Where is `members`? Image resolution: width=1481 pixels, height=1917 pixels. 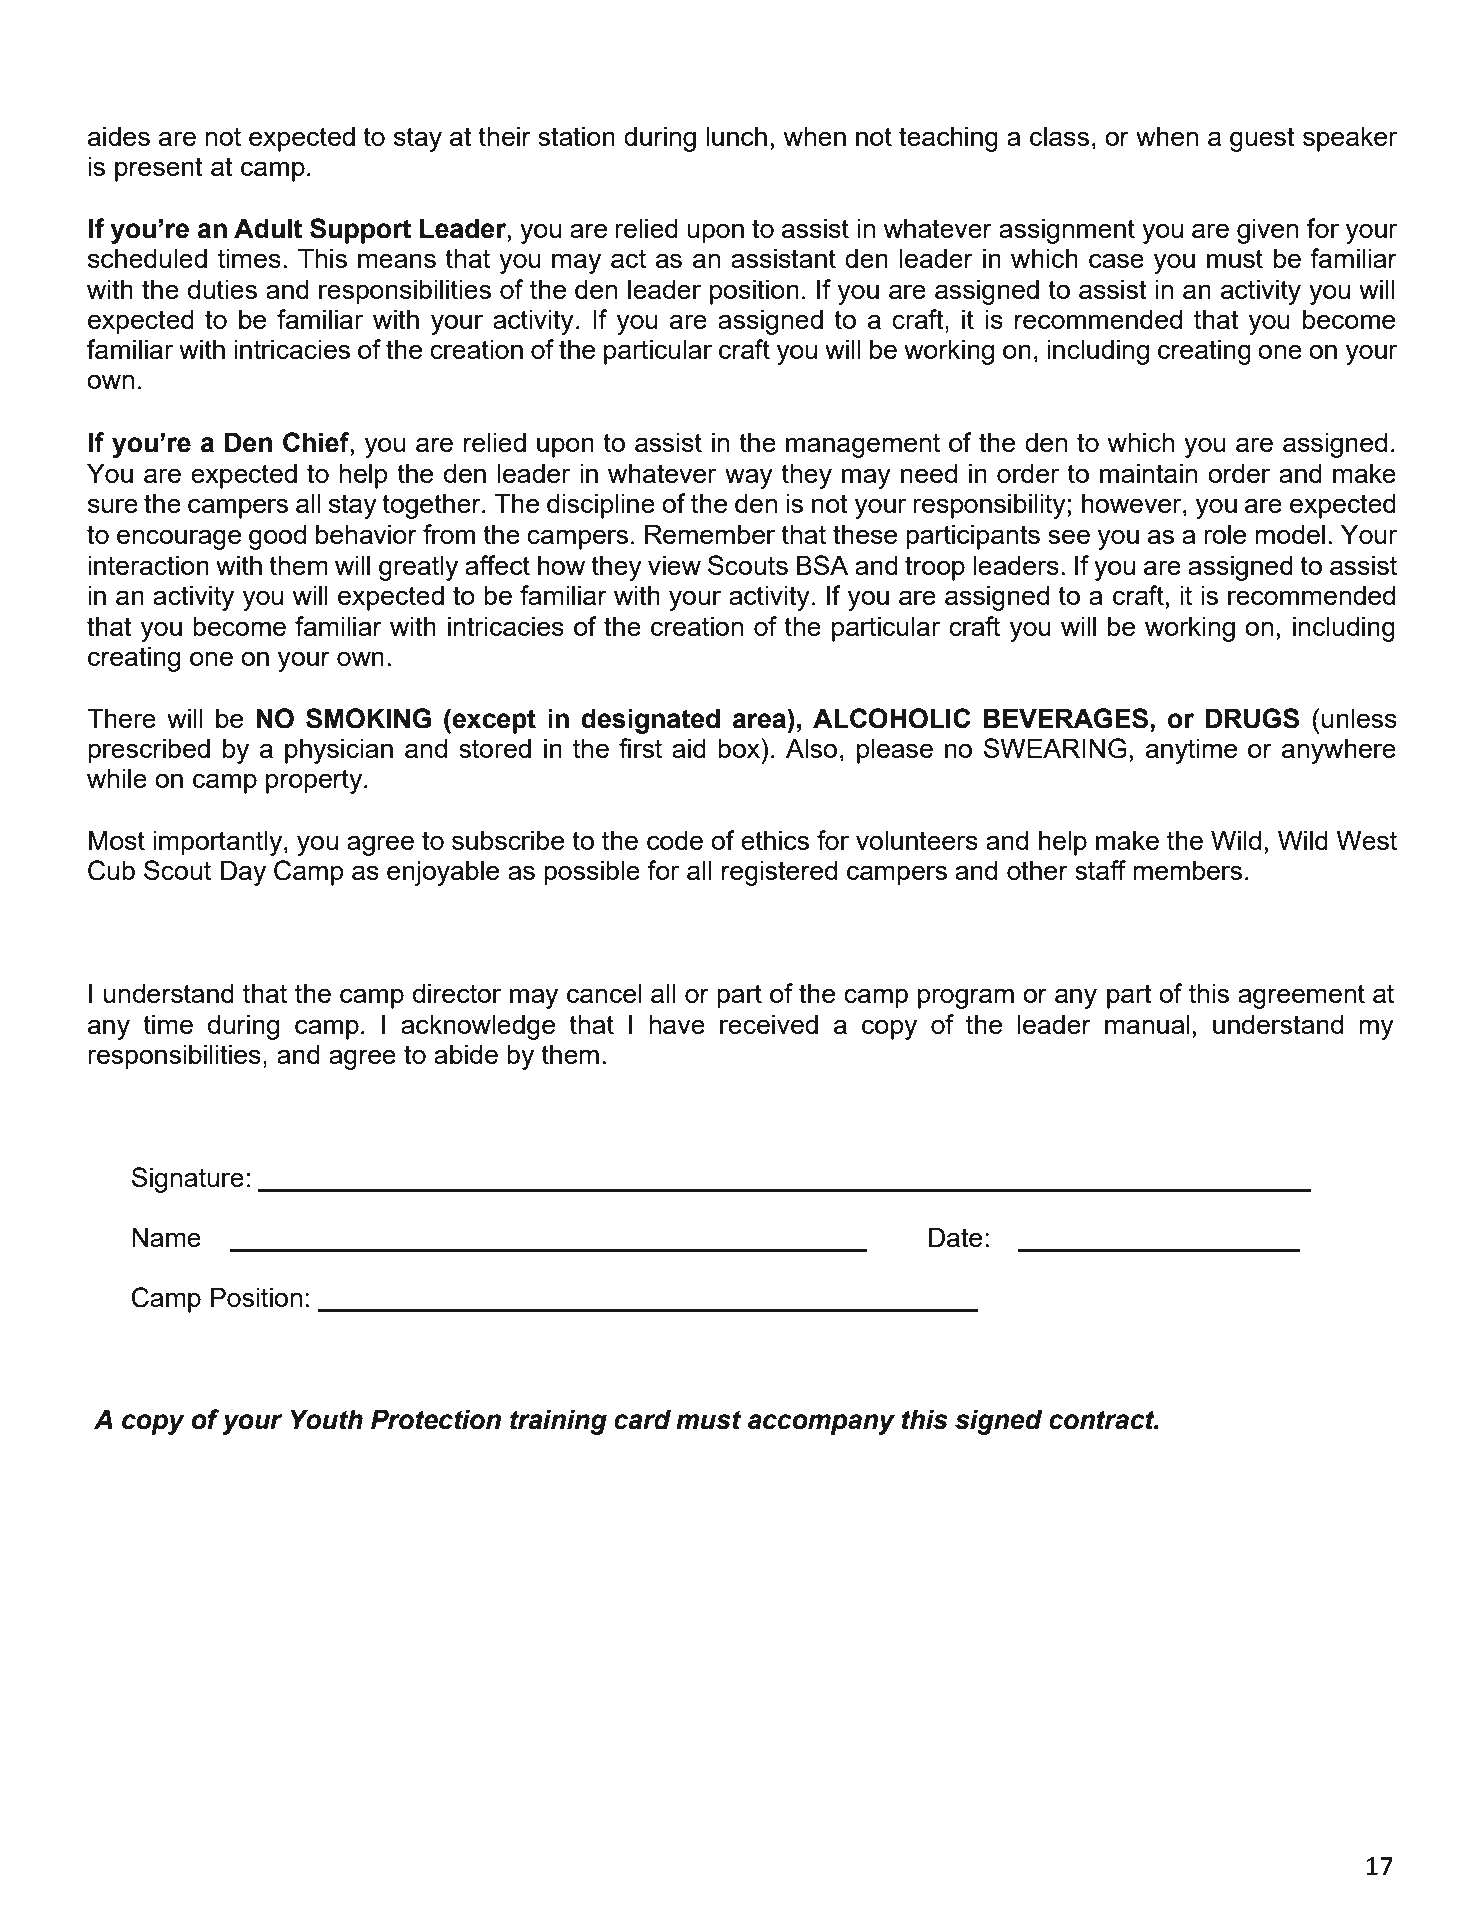 members is located at coordinates (1187, 870).
